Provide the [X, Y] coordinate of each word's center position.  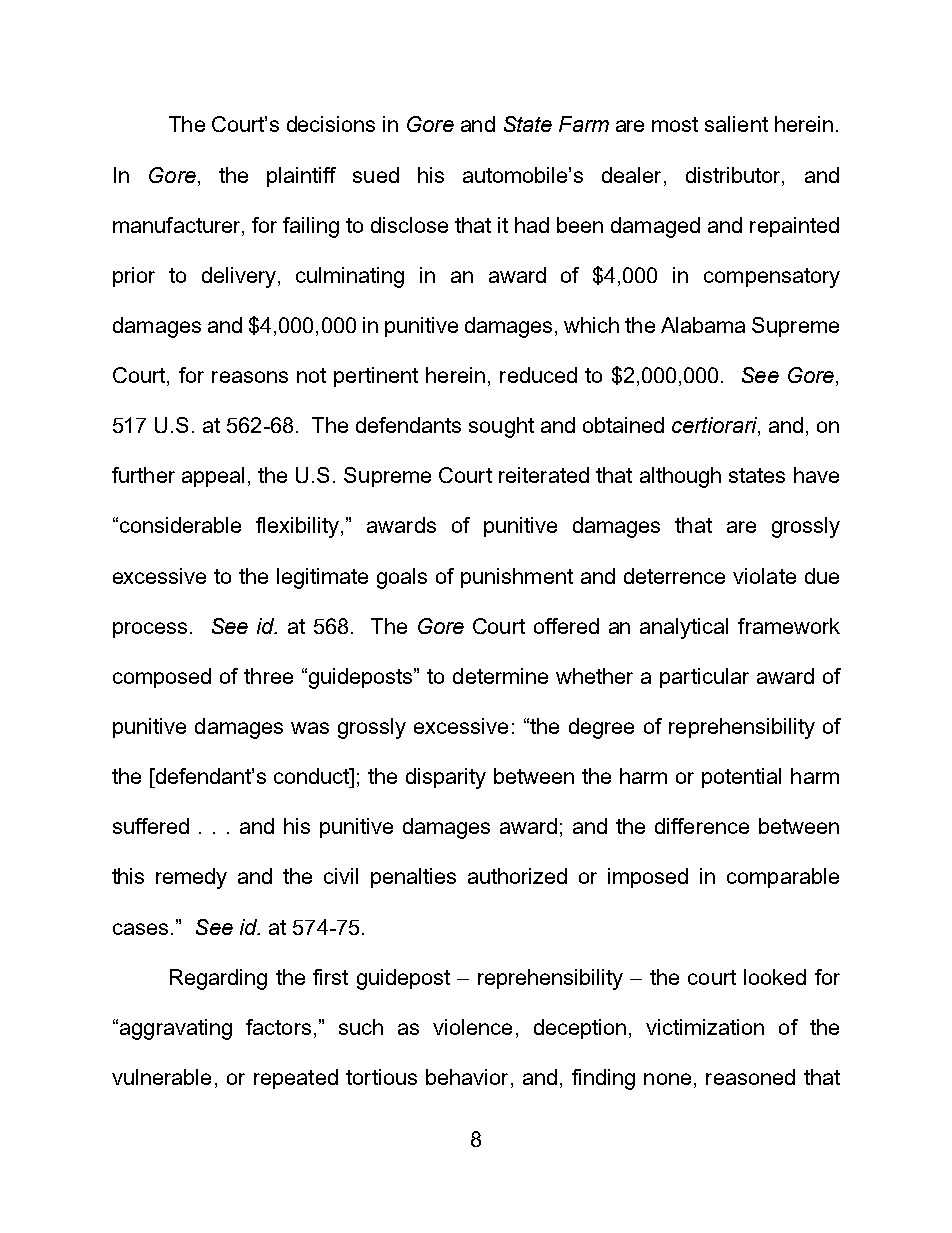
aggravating [176, 1029]
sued [376, 175]
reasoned [750, 1077]
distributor [734, 175]
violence [472, 1027]
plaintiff [301, 177]
